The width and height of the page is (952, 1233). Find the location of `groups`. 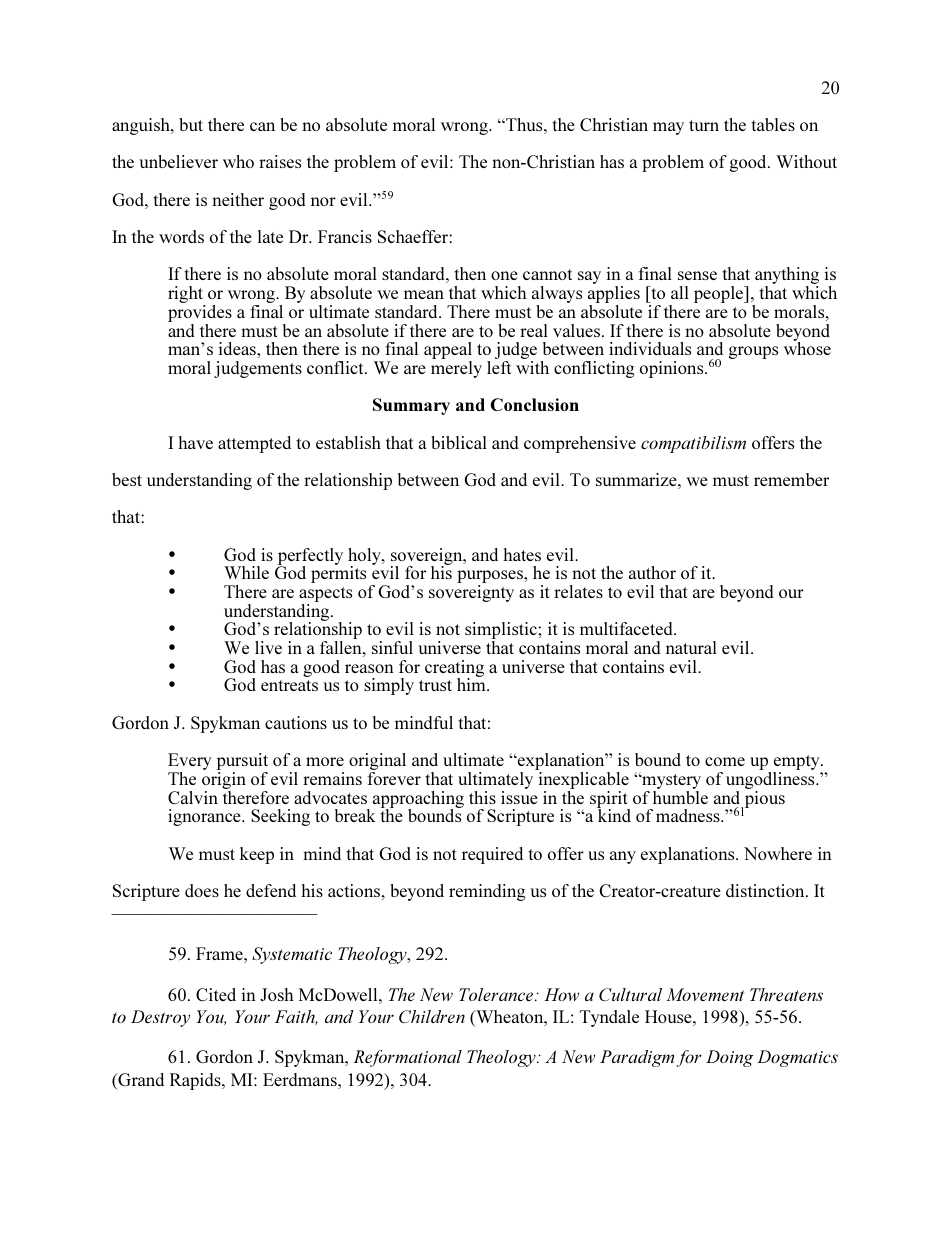

groups is located at coordinates (753, 352).
